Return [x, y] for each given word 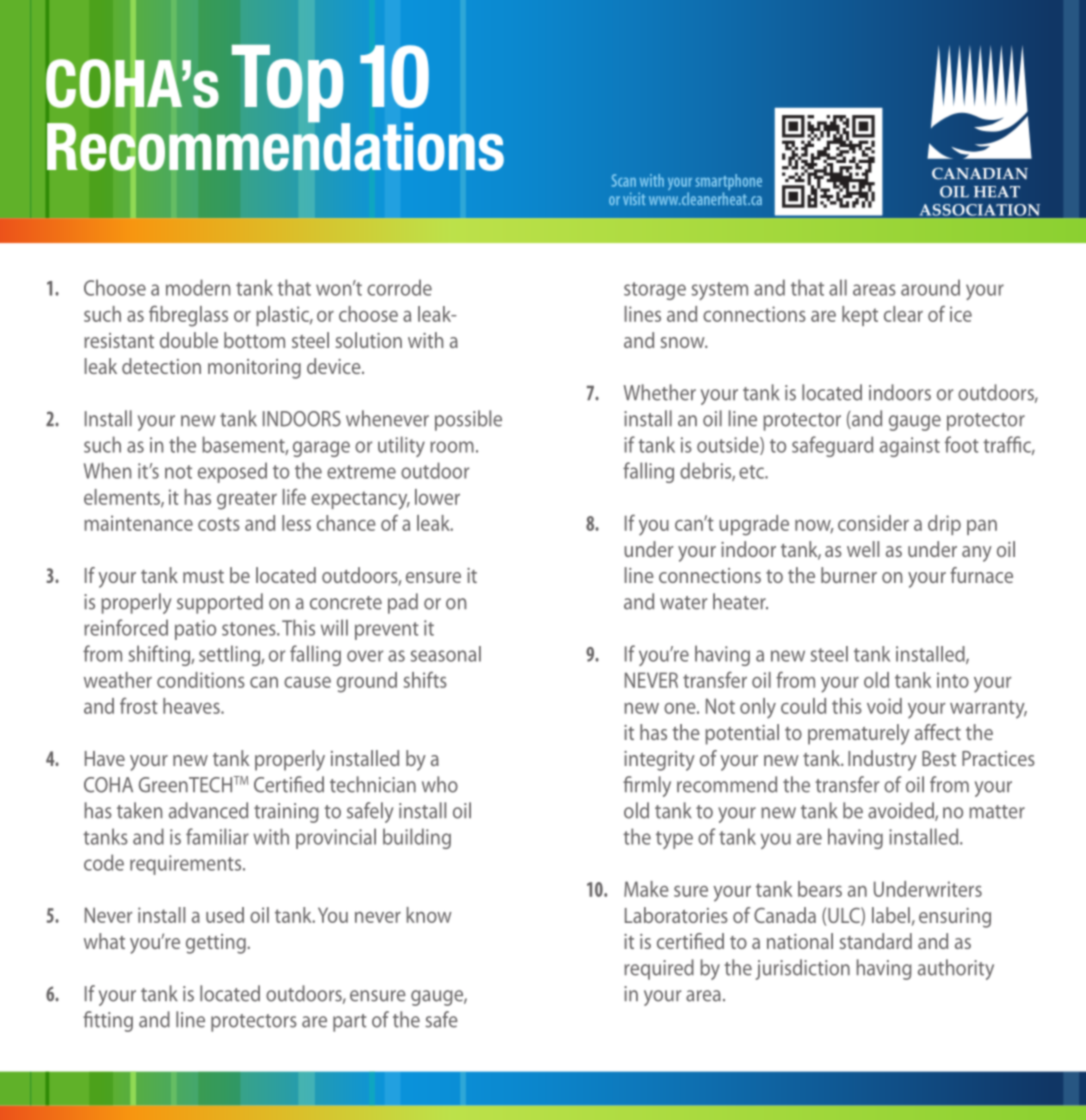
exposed [232, 472]
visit [634, 198]
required [659, 969]
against [910, 447]
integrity [659, 761]
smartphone [729, 183]
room [452, 447]
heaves [192, 706]
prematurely [859, 734]
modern [198, 287]
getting [217, 944]
